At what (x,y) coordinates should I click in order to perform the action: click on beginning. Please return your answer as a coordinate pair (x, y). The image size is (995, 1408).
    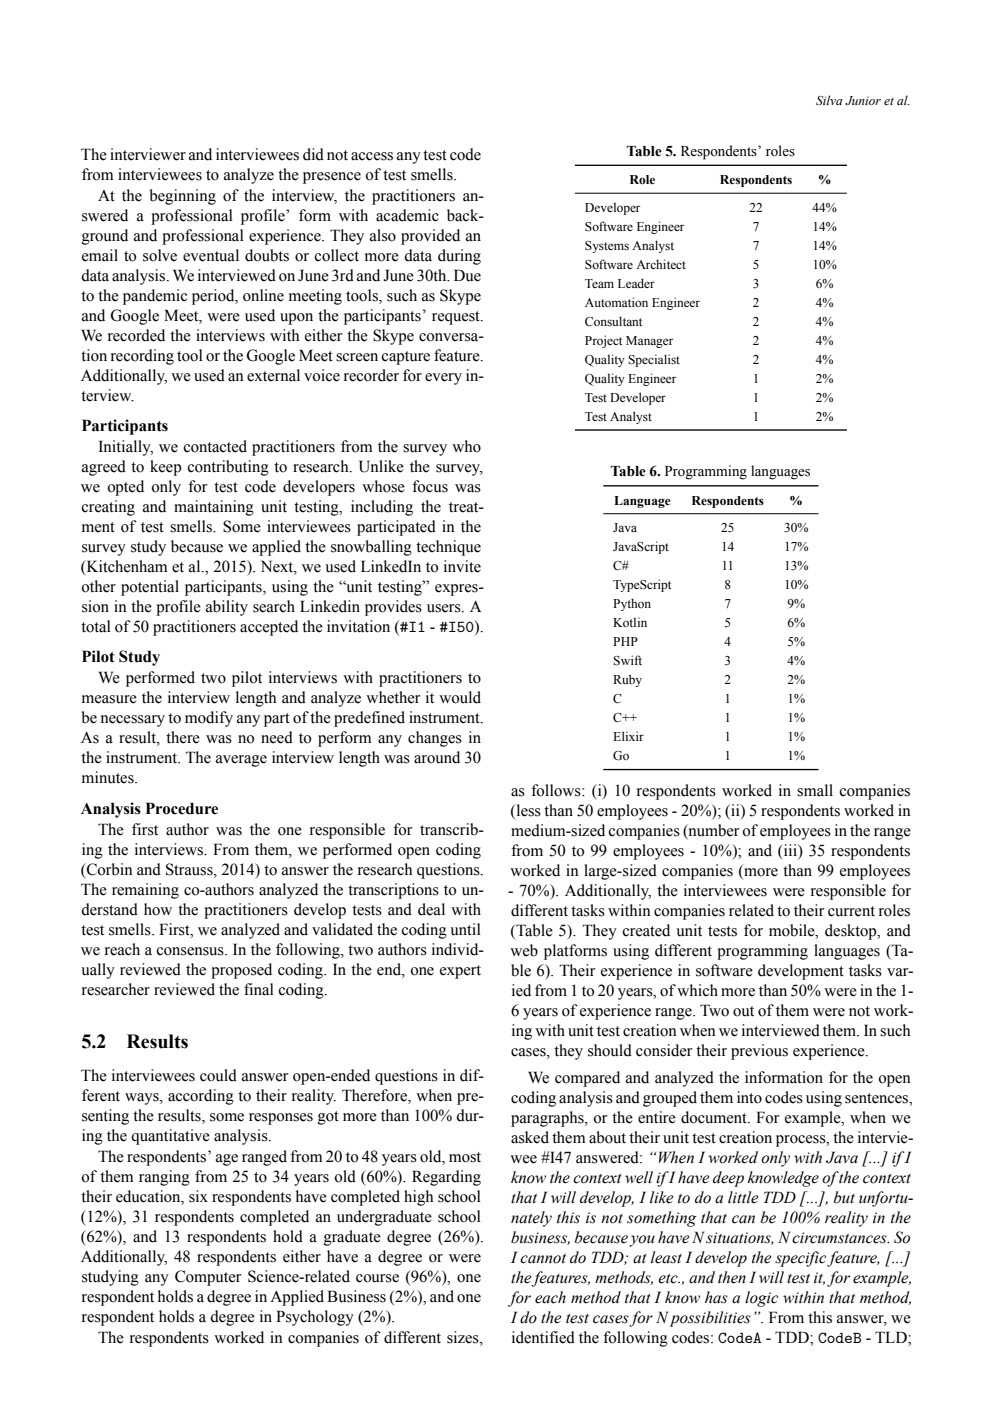
    Looking at the image, I should click on (182, 197).
